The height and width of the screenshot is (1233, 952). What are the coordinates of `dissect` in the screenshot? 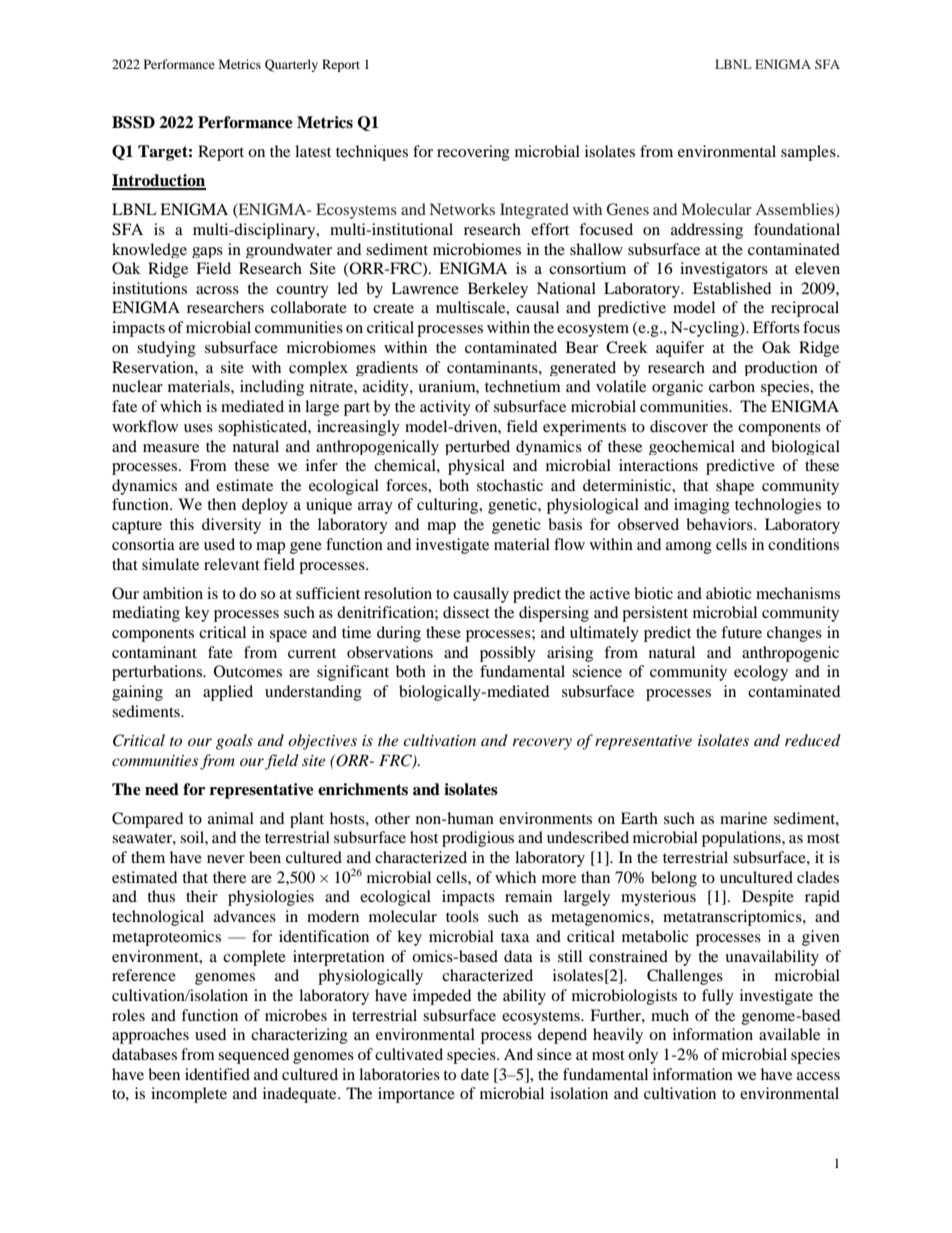 It's located at (466, 612).
